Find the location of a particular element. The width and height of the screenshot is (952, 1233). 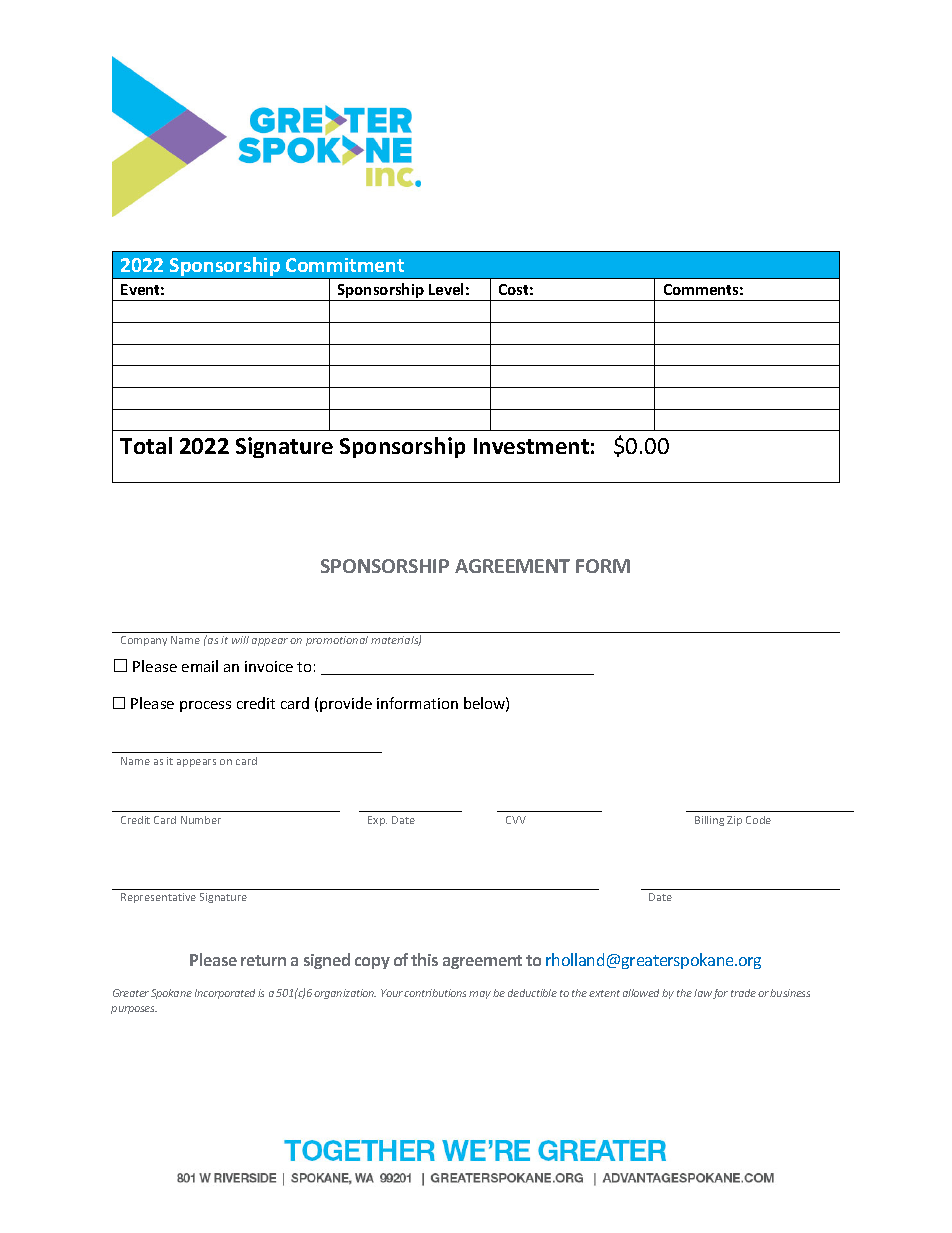

law is located at coordinates (703, 993).
